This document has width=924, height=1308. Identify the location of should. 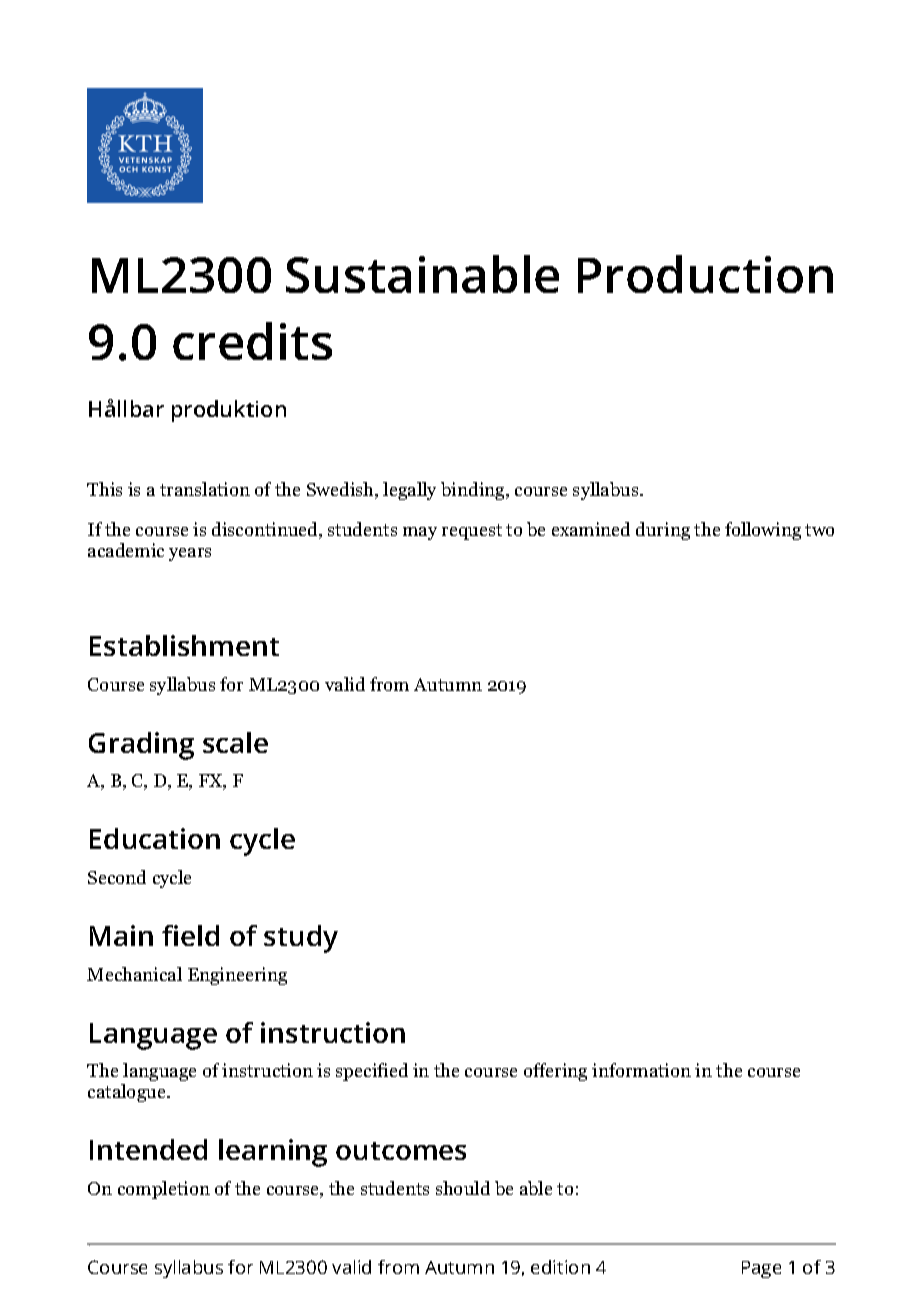
(463, 1188).
